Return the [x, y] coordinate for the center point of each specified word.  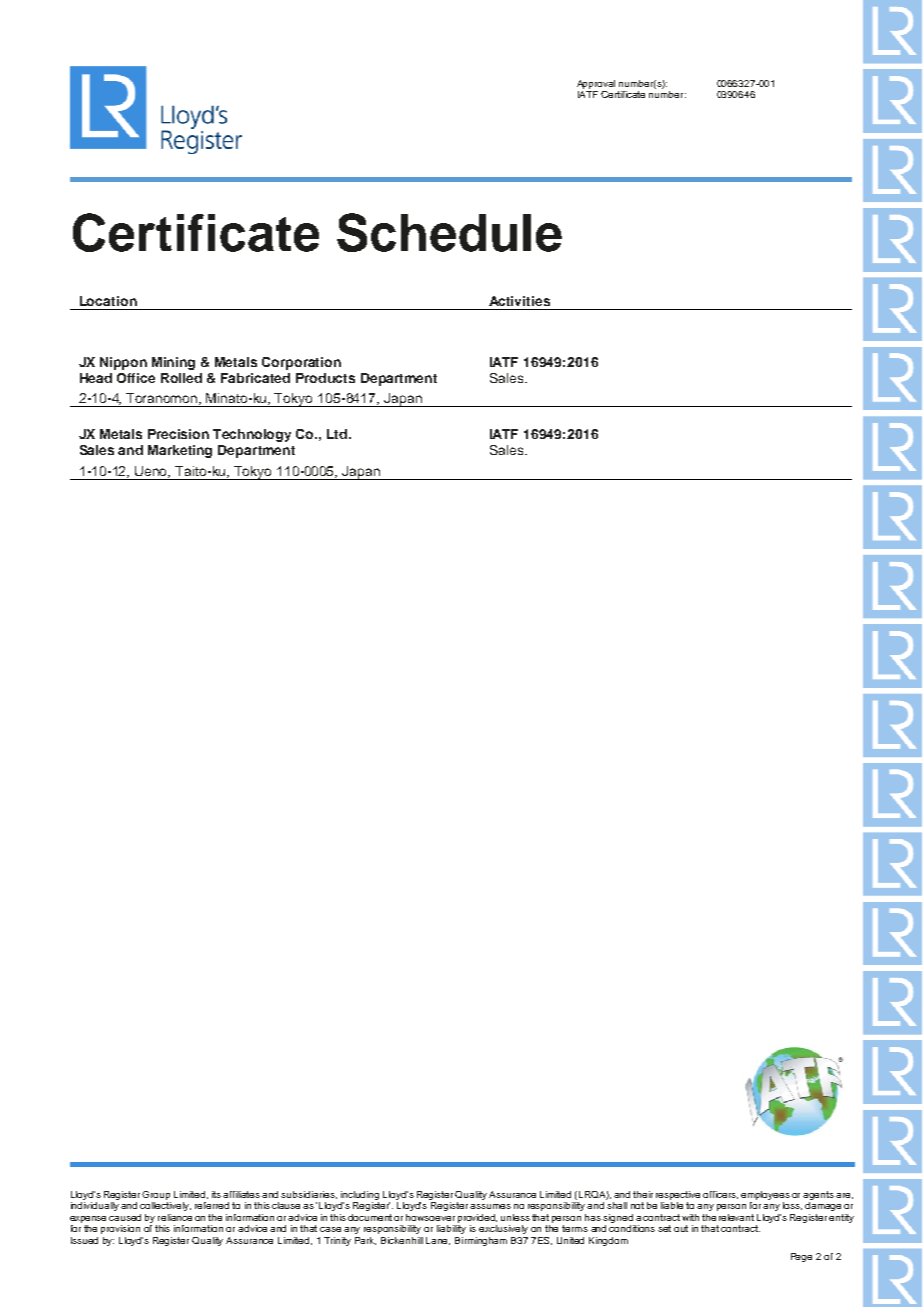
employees [765, 1195]
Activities [519, 301]
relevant [736, 1217]
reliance [175, 1217]
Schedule [449, 232]
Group [156, 1195]
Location [108, 301]
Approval [596, 84]
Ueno [152, 472]
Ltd [338, 434]
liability [451, 1229]
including [360, 1195]
